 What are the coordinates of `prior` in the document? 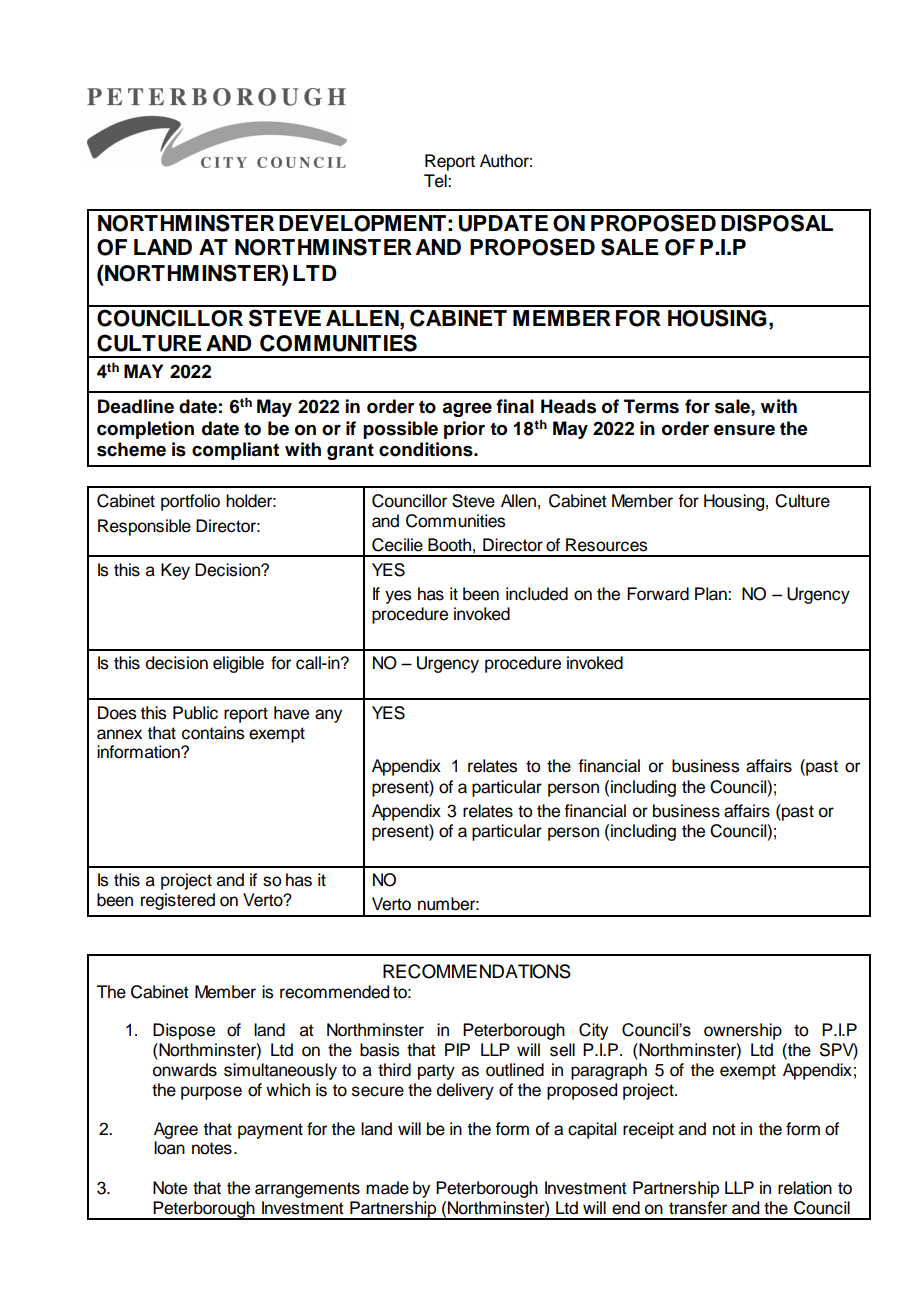 It's located at (464, 430).
